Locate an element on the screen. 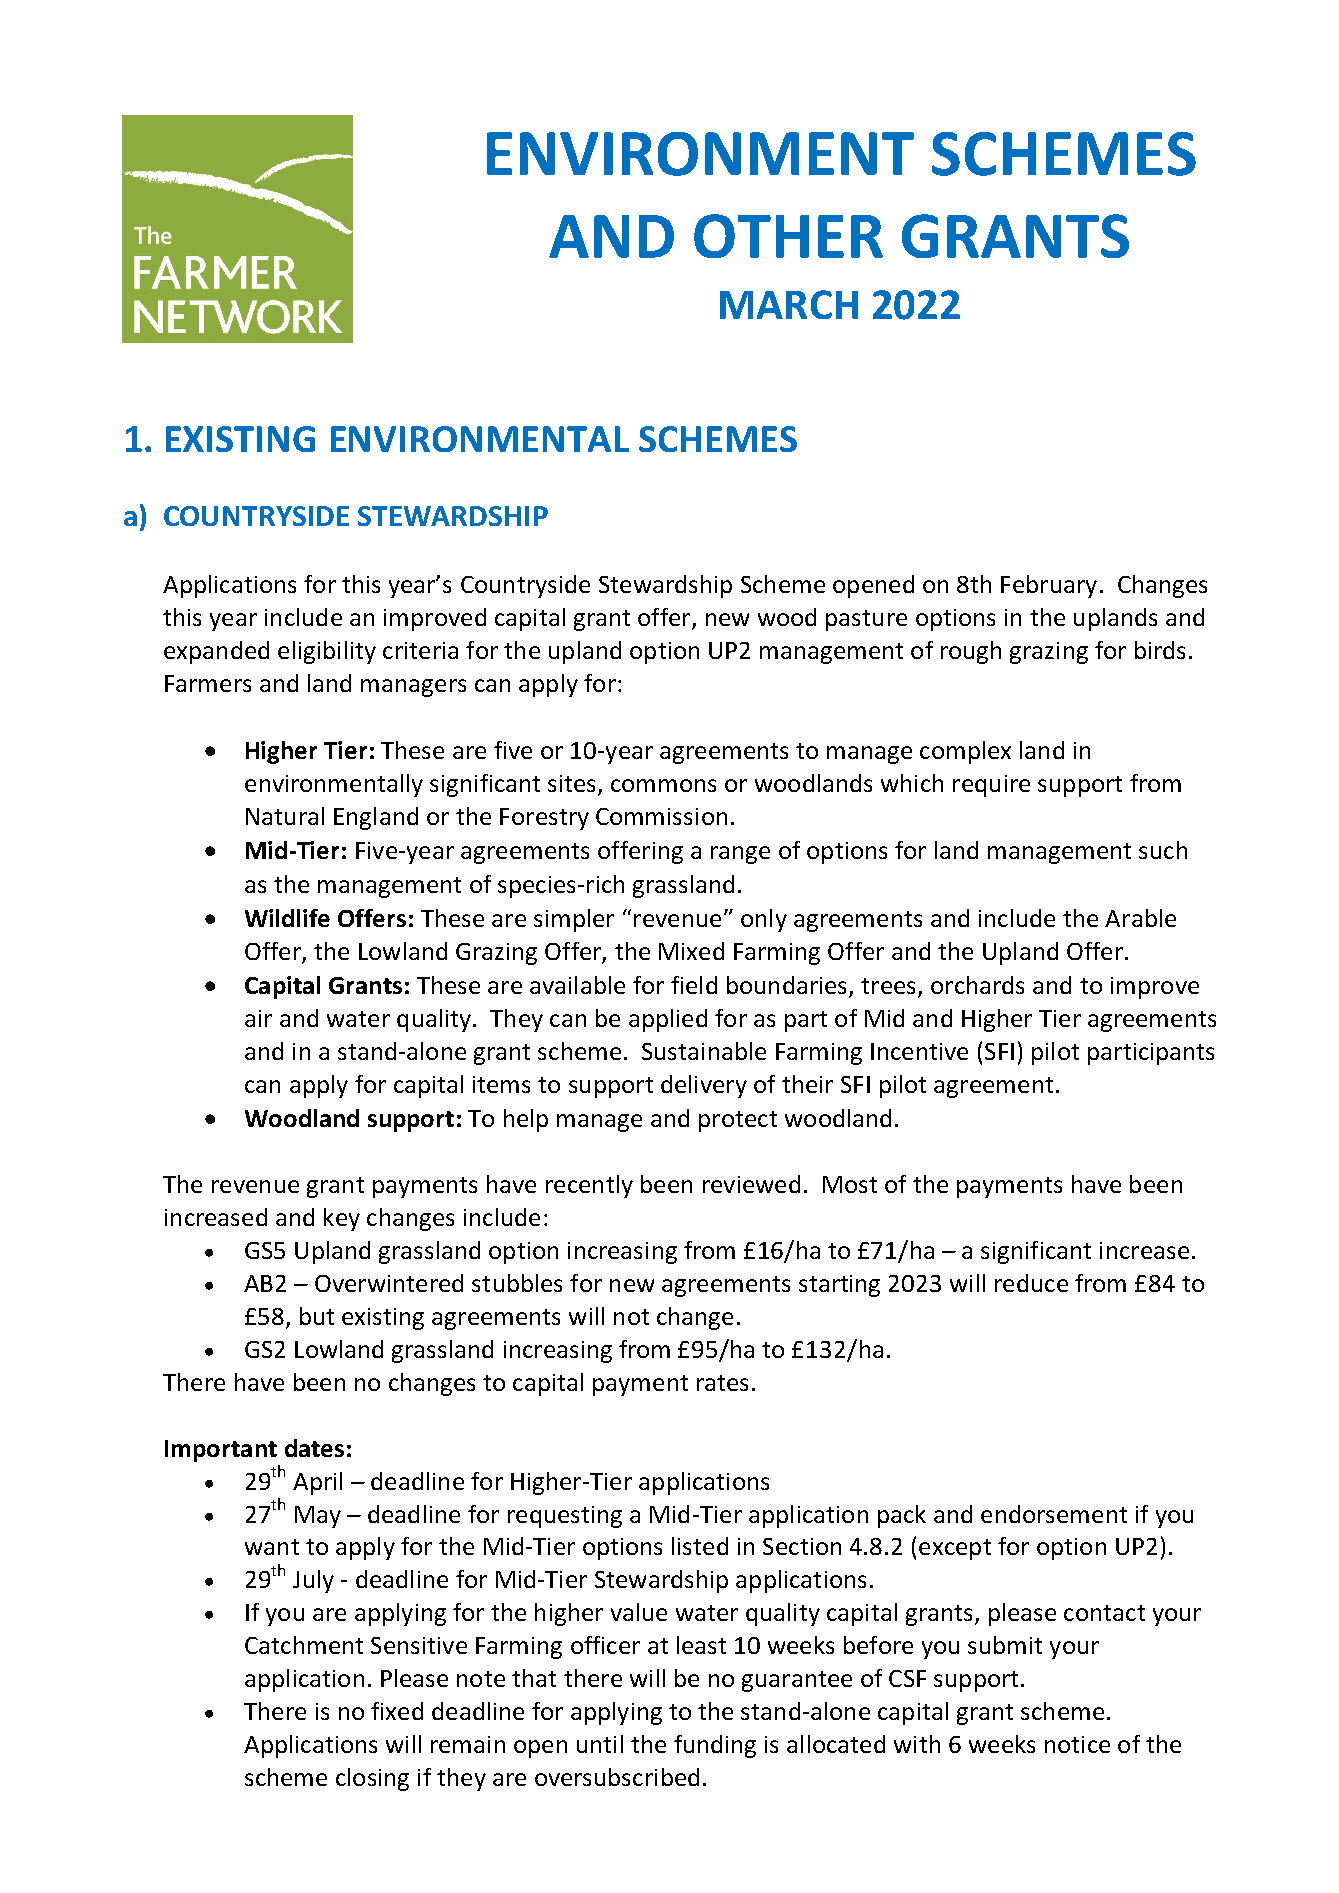 Image resolution: width=1339 pixels, height=1893 pixels. reduce is located at coordinates (1031, 1283).
